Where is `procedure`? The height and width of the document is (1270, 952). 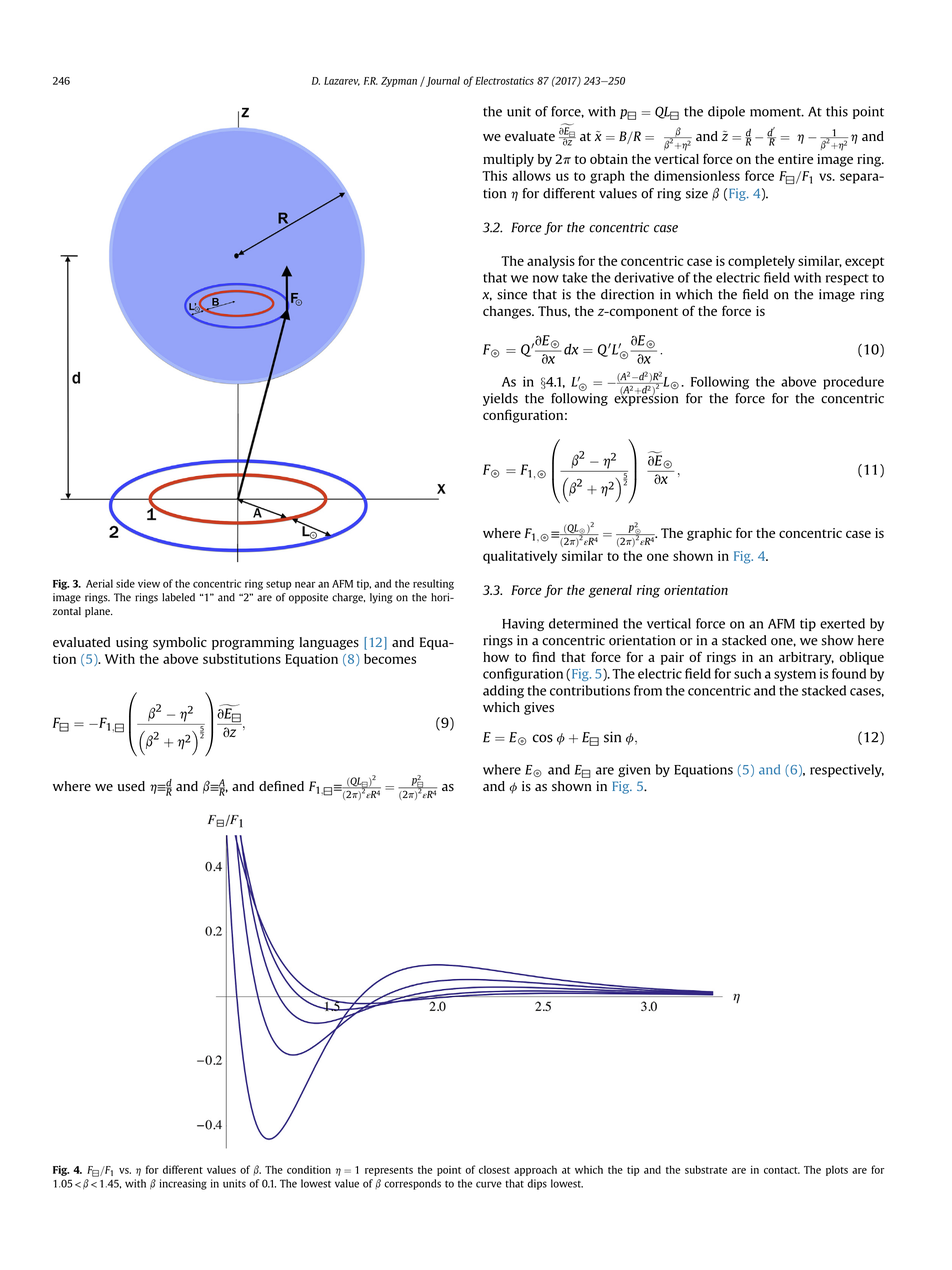
procedure is located at coordinates (853, 383).
